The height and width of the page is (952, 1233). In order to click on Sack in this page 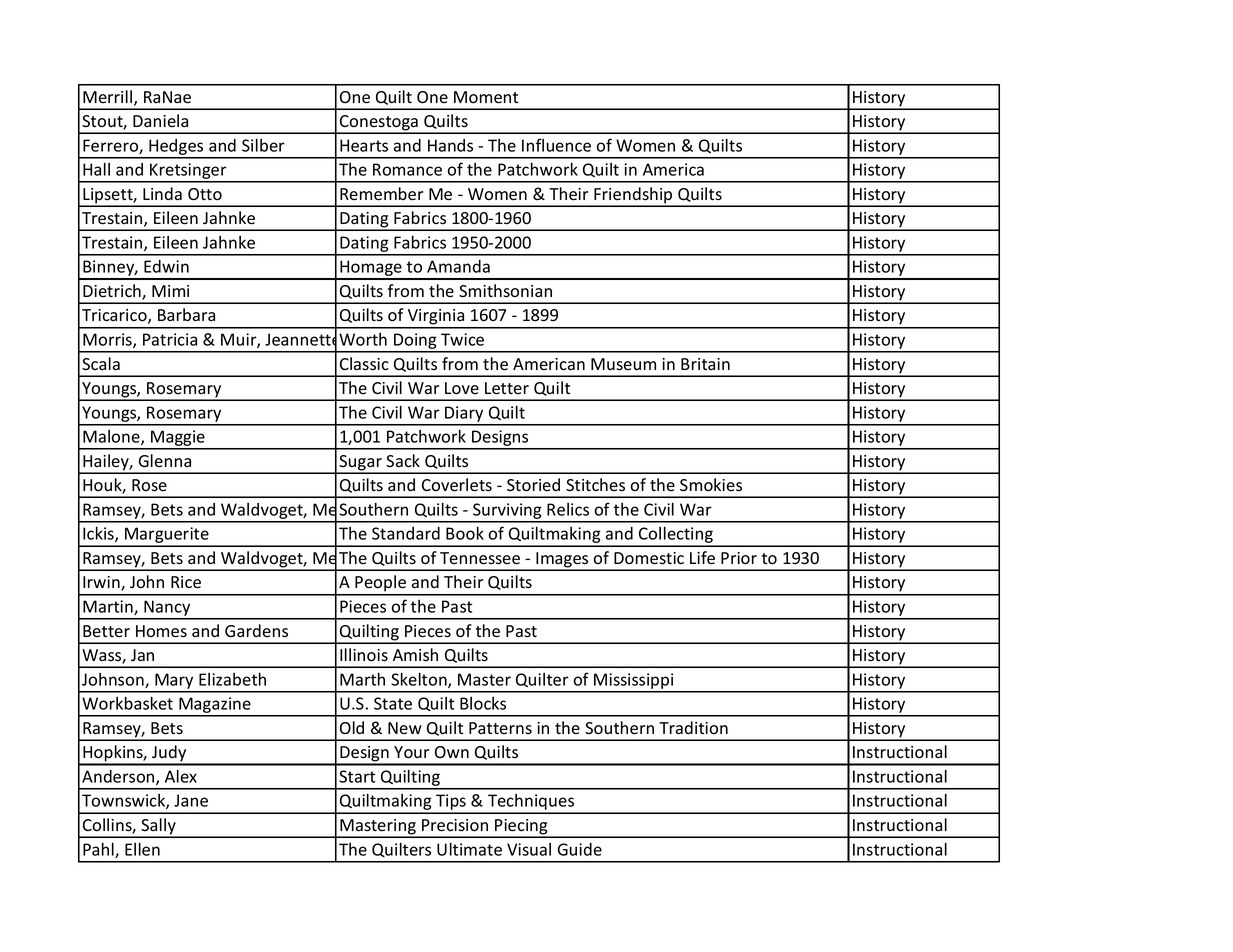, I will do `click(403, 461)`.
